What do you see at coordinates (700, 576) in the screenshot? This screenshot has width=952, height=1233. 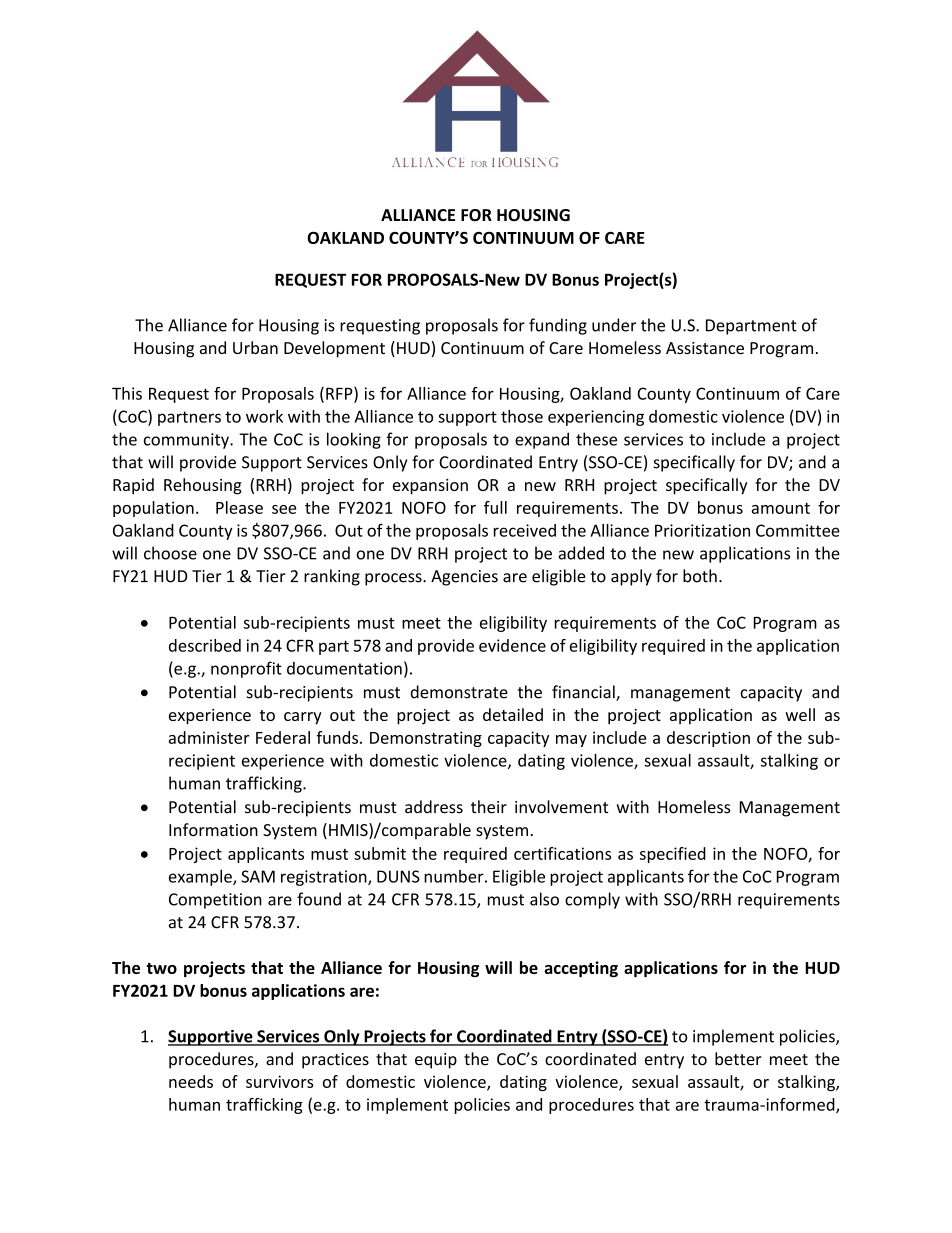 I see `both` at bounding box center [700, 576].
